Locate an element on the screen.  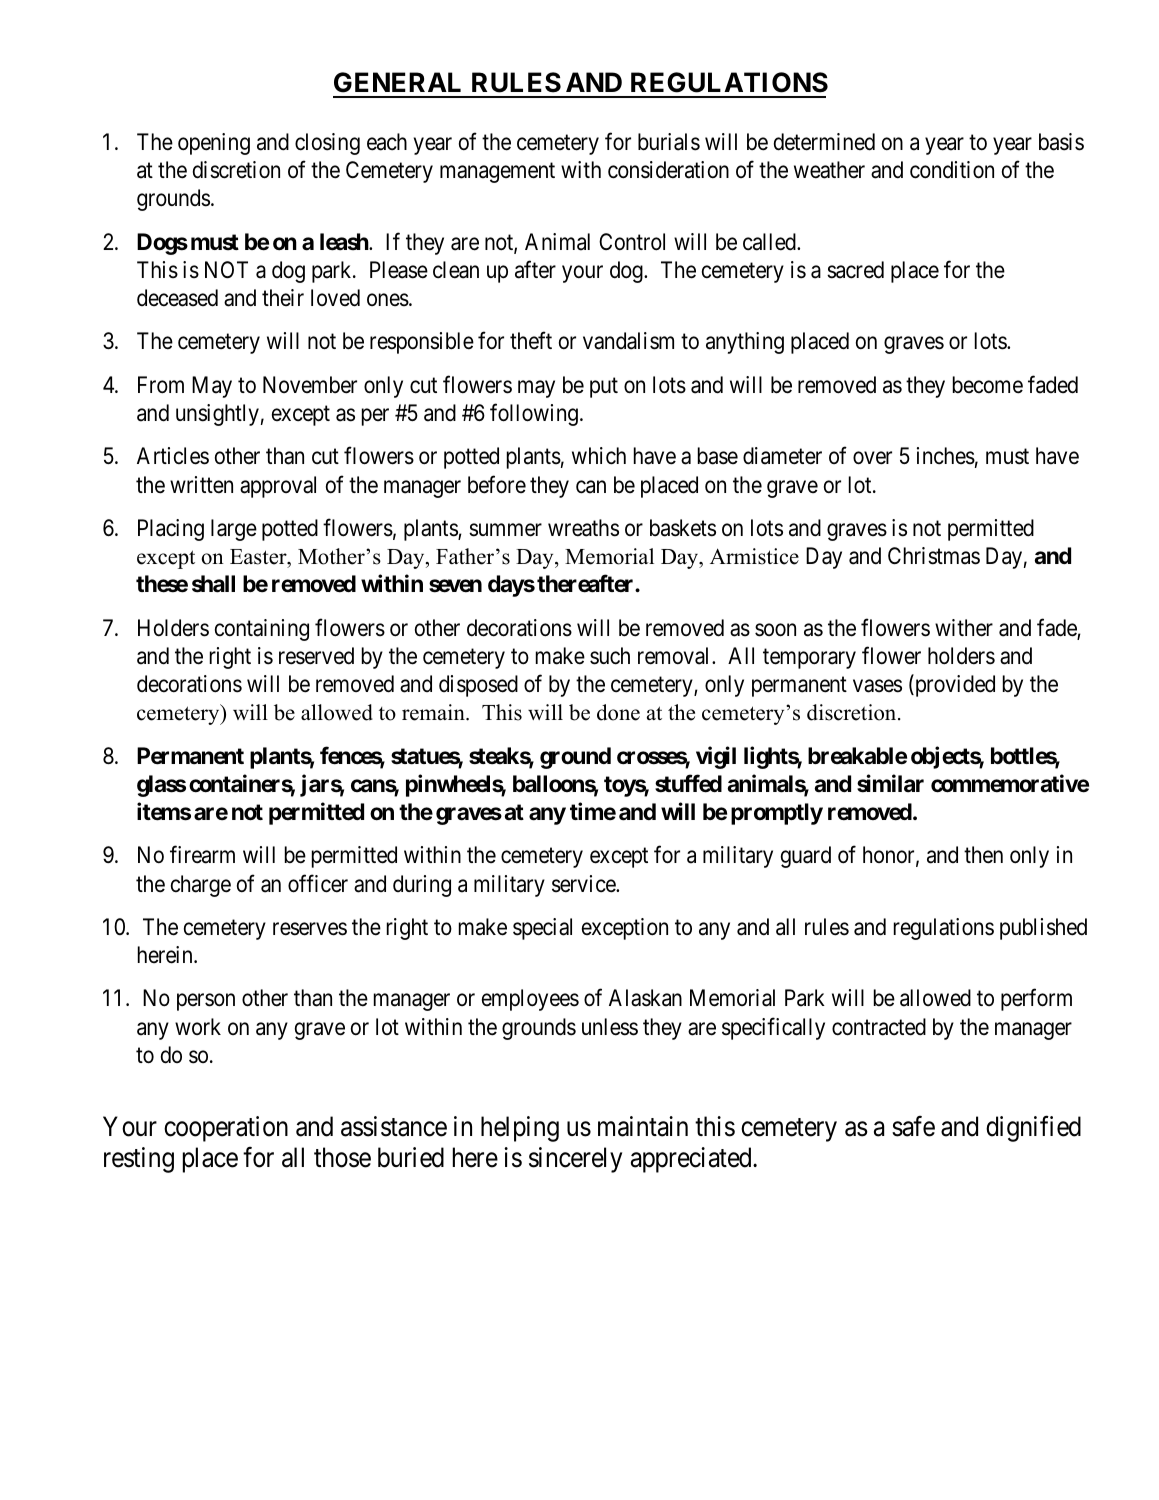
charge is located at coordinates (201, 886).
